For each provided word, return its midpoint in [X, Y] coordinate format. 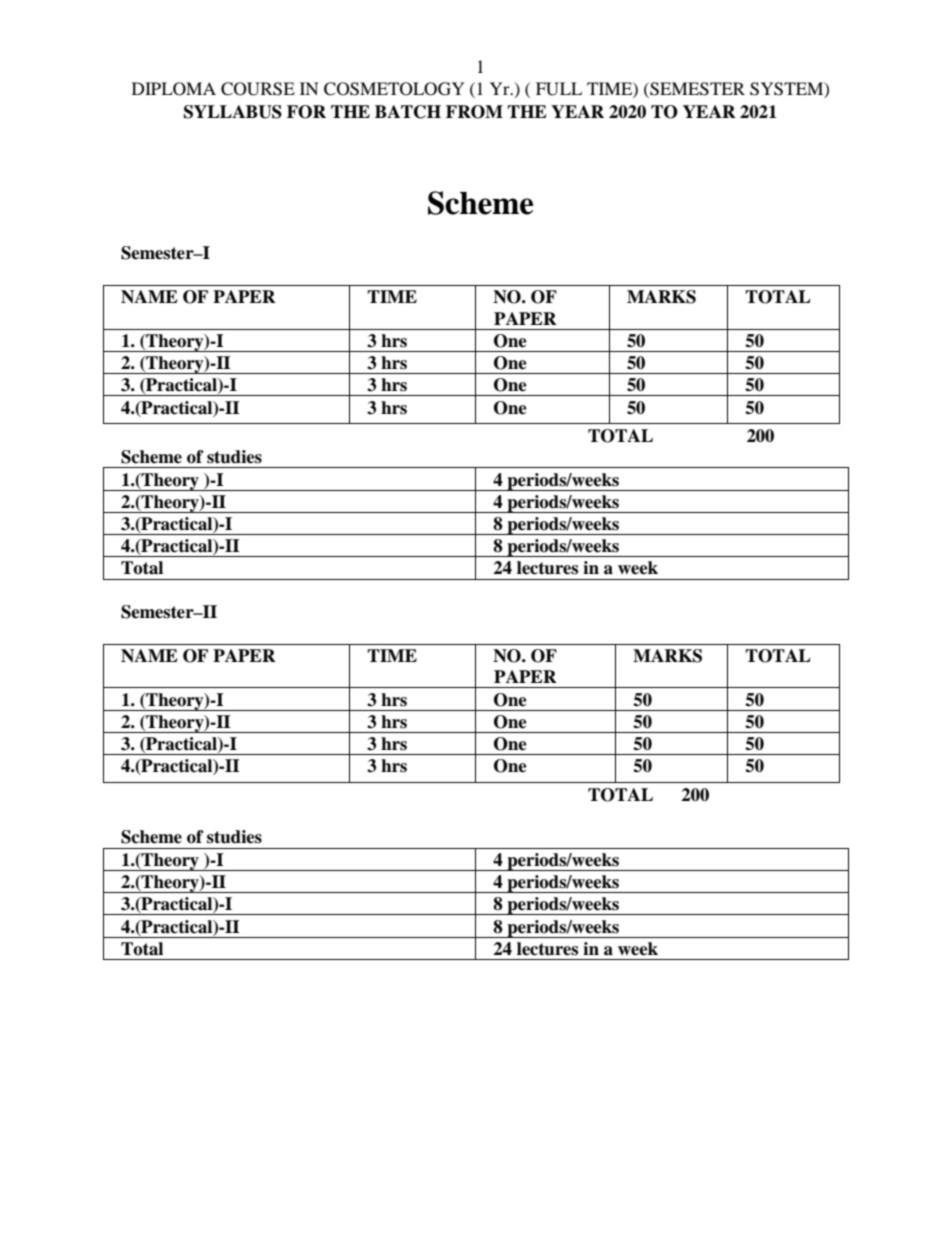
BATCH [408, 112]
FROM [474, 112]
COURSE [258, 89]
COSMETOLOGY [394, 89]
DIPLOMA [174, 89]
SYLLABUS [233, 112]
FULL [559, 89]
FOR [306, 112]
